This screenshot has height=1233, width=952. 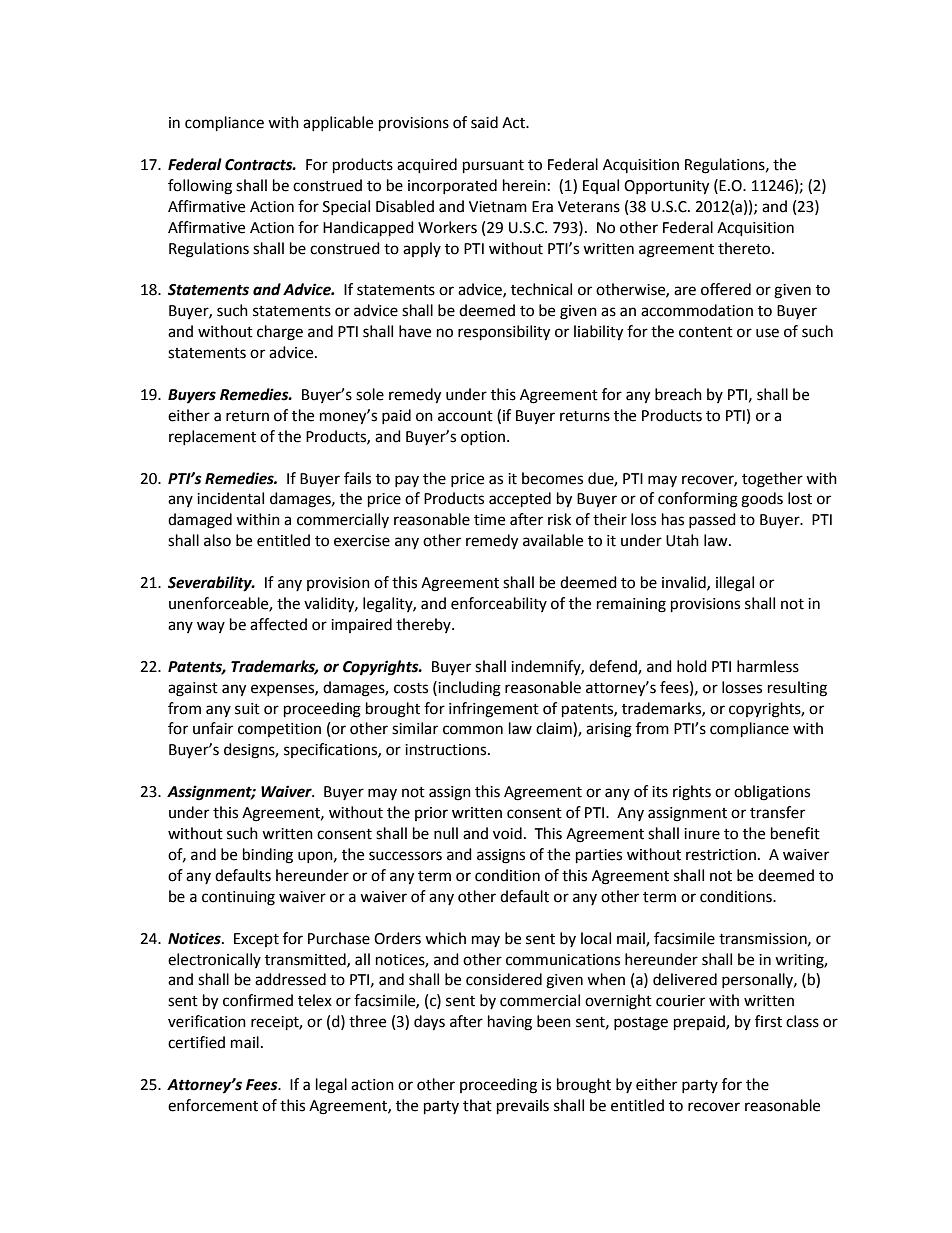 I want to click on together, so click(x=772, y=480).
